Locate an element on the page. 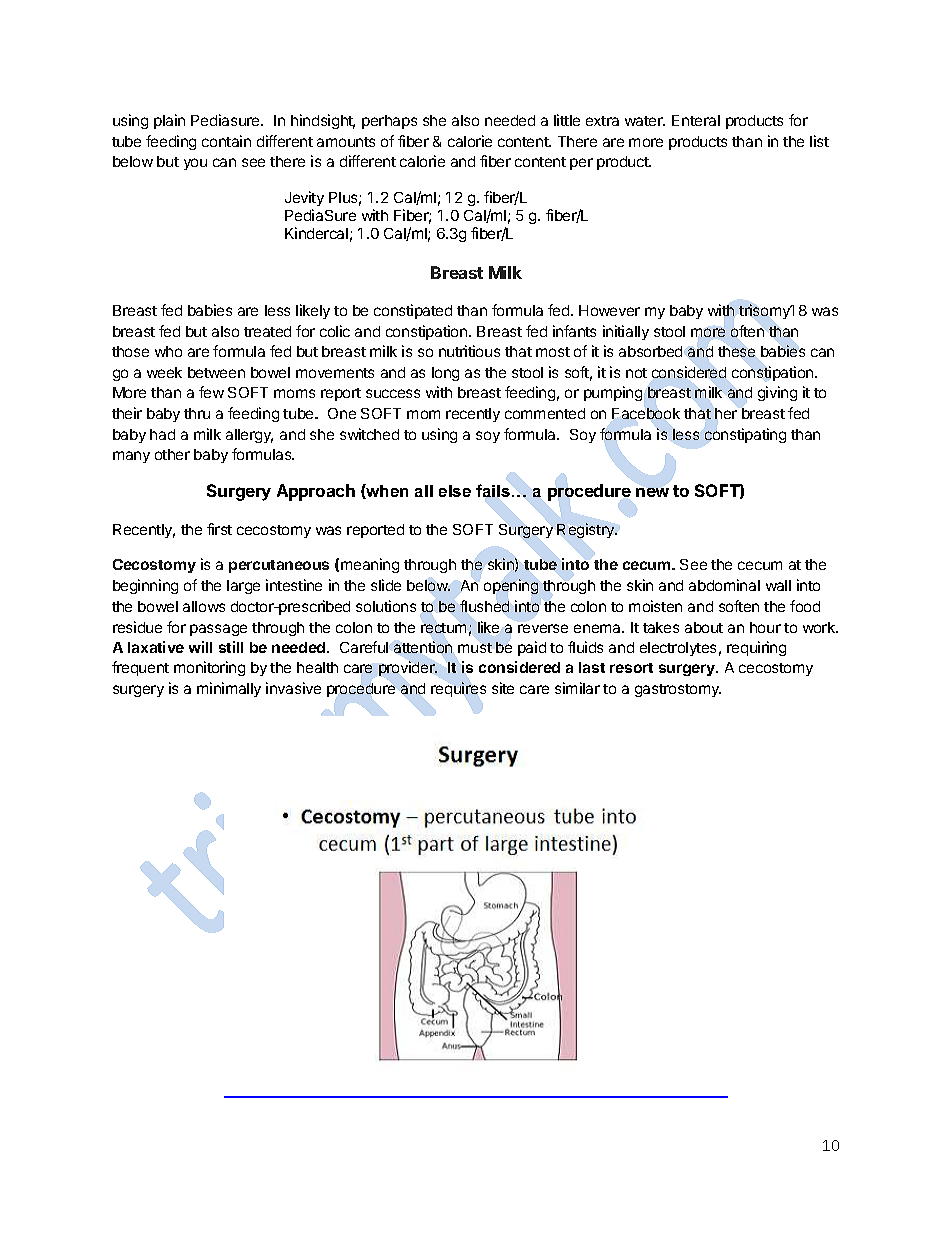 Image resolution: width=952 pixels, height=1233 pixels. commented is located at coordinates (545, 413).
